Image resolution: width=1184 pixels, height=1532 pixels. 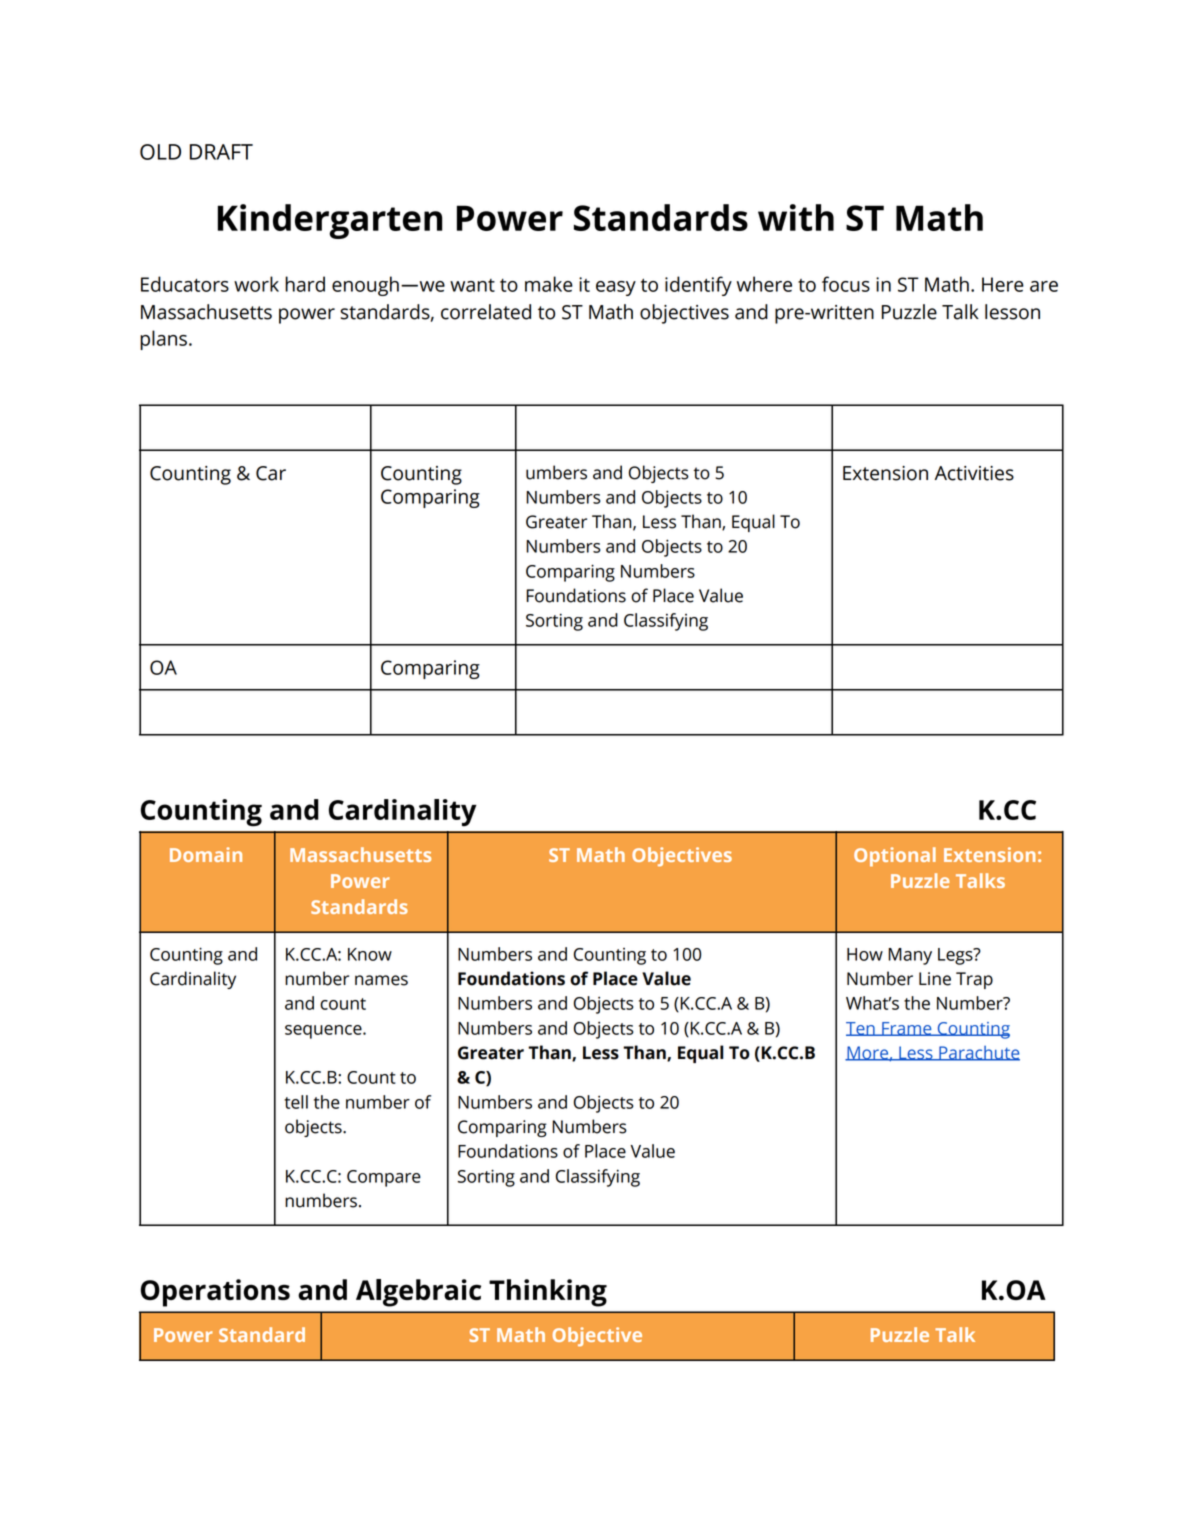 I want to click on Thinking, so click(x=548, y=1293).
